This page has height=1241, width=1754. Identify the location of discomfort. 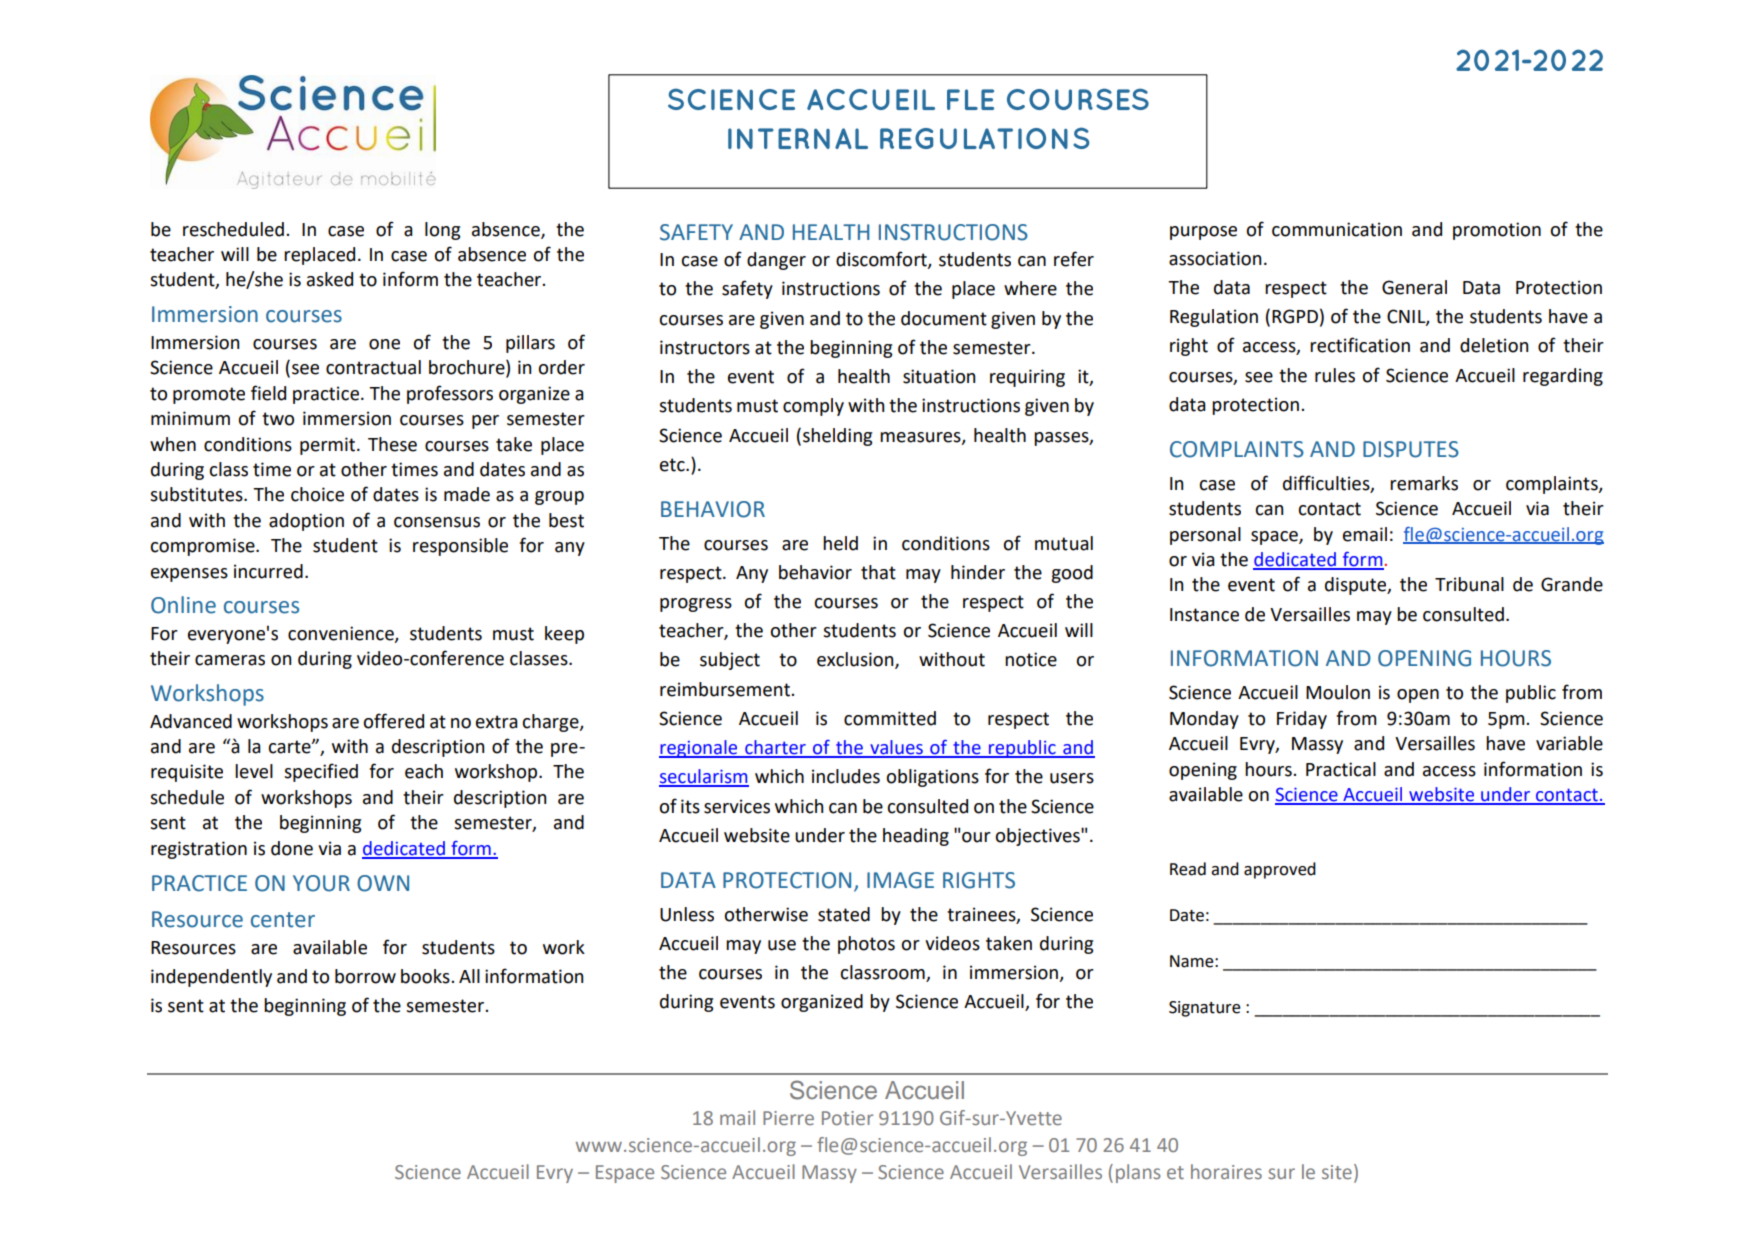
(882, 260).
